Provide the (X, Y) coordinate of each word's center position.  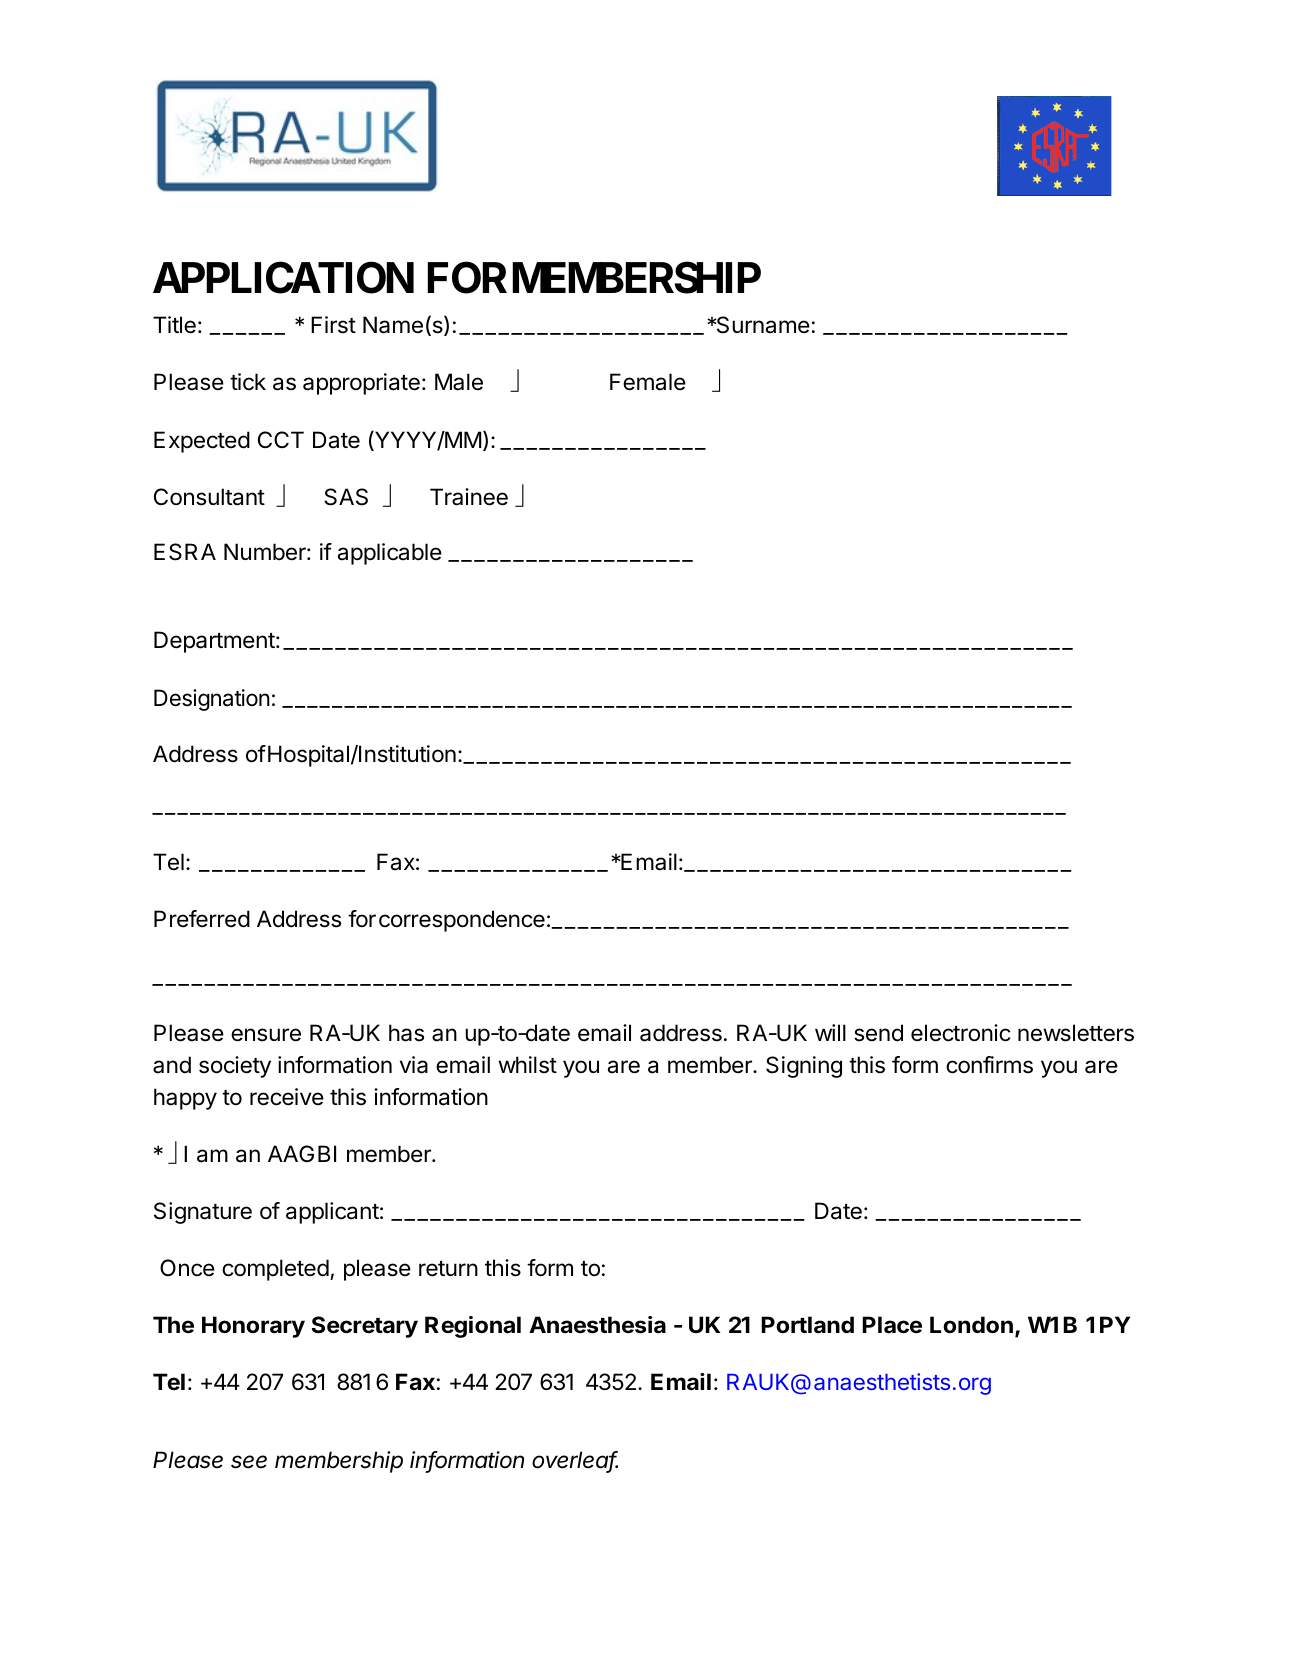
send (878, 1033)
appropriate (361, 384)
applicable (390, 554)
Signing (804, 1067)
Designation (212, 700)
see (249, 1462)
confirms (989, 1065)
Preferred (202, 919)
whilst (527, 1065)
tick (248, 382)
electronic (960, 1033)
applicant (332, 1213)
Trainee (469, 497)
